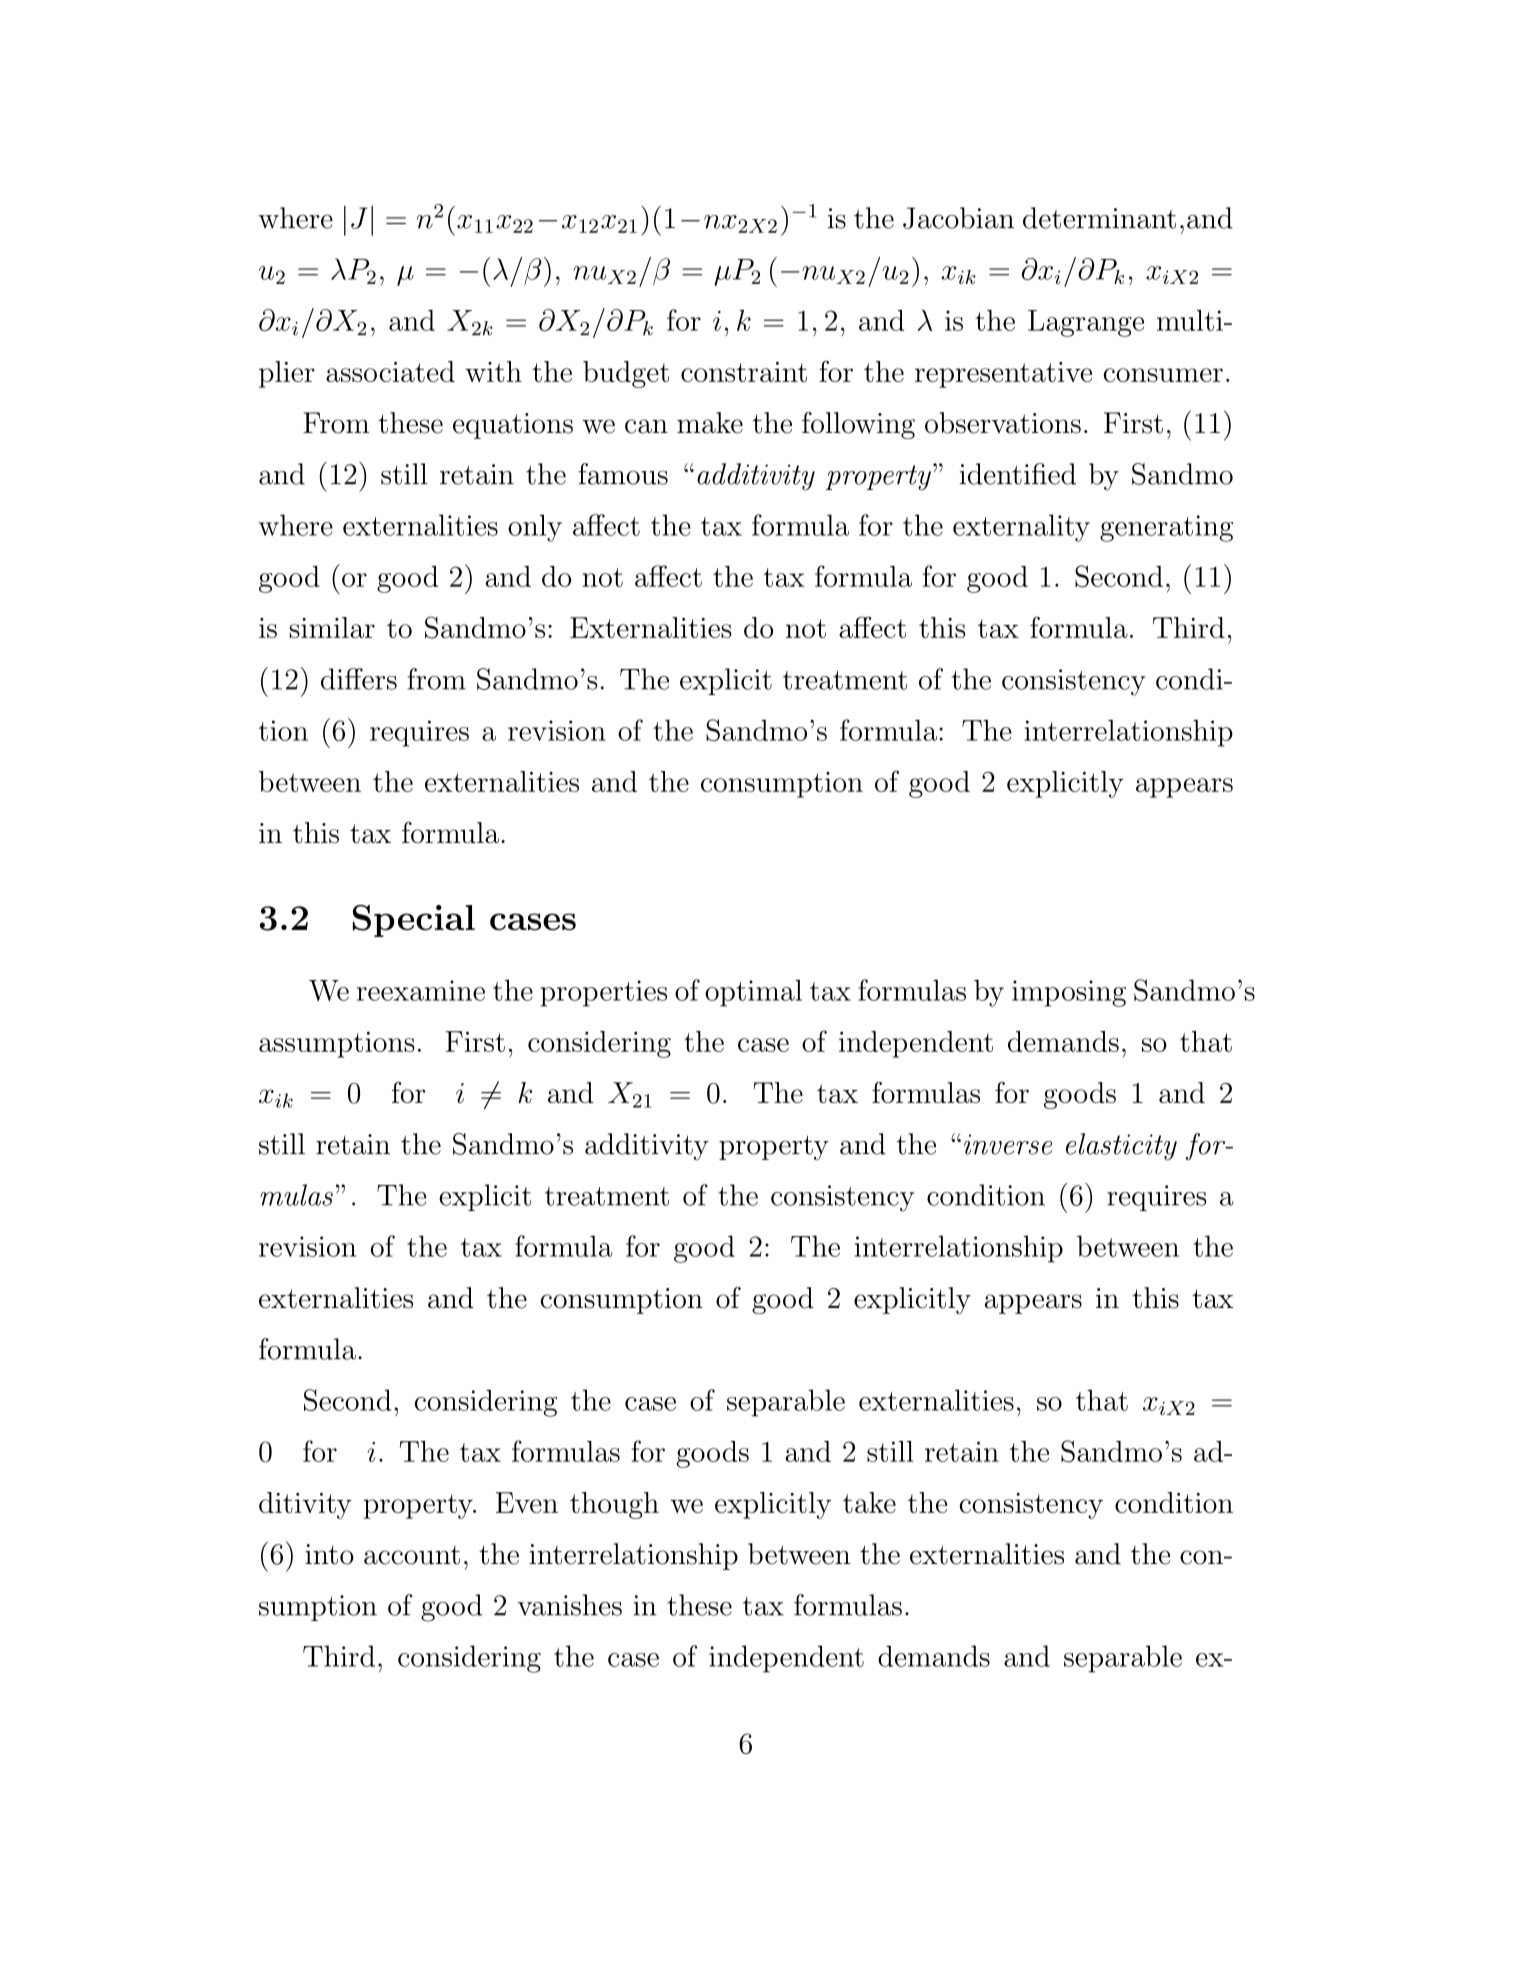 Image resolution: width=1536 pixels, height=1988 pixels. Describe the element at coordinates (493, 371) in the image. I see `with` at that location.
